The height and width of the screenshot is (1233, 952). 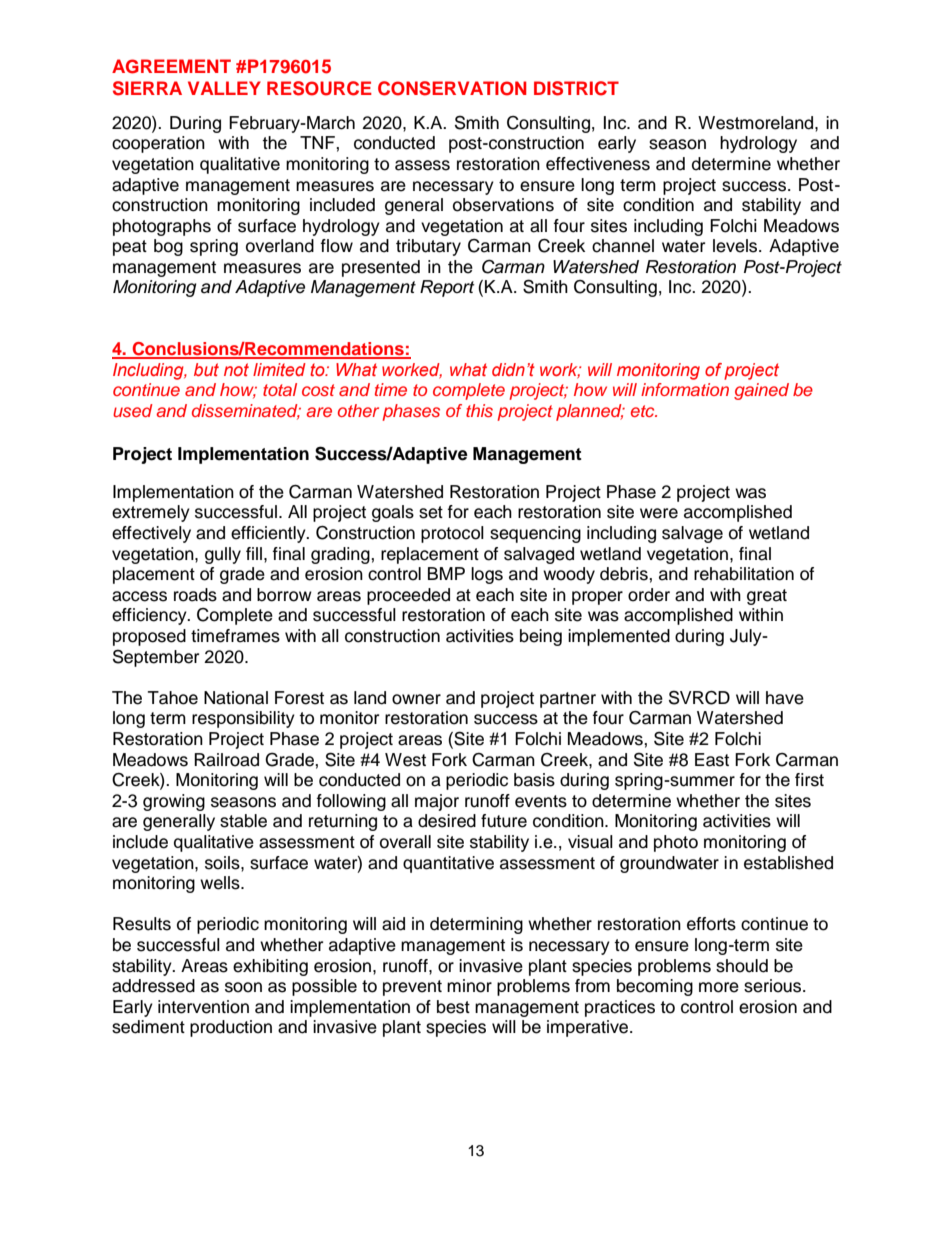 I want to click on not, so click(x=236, y=369).
